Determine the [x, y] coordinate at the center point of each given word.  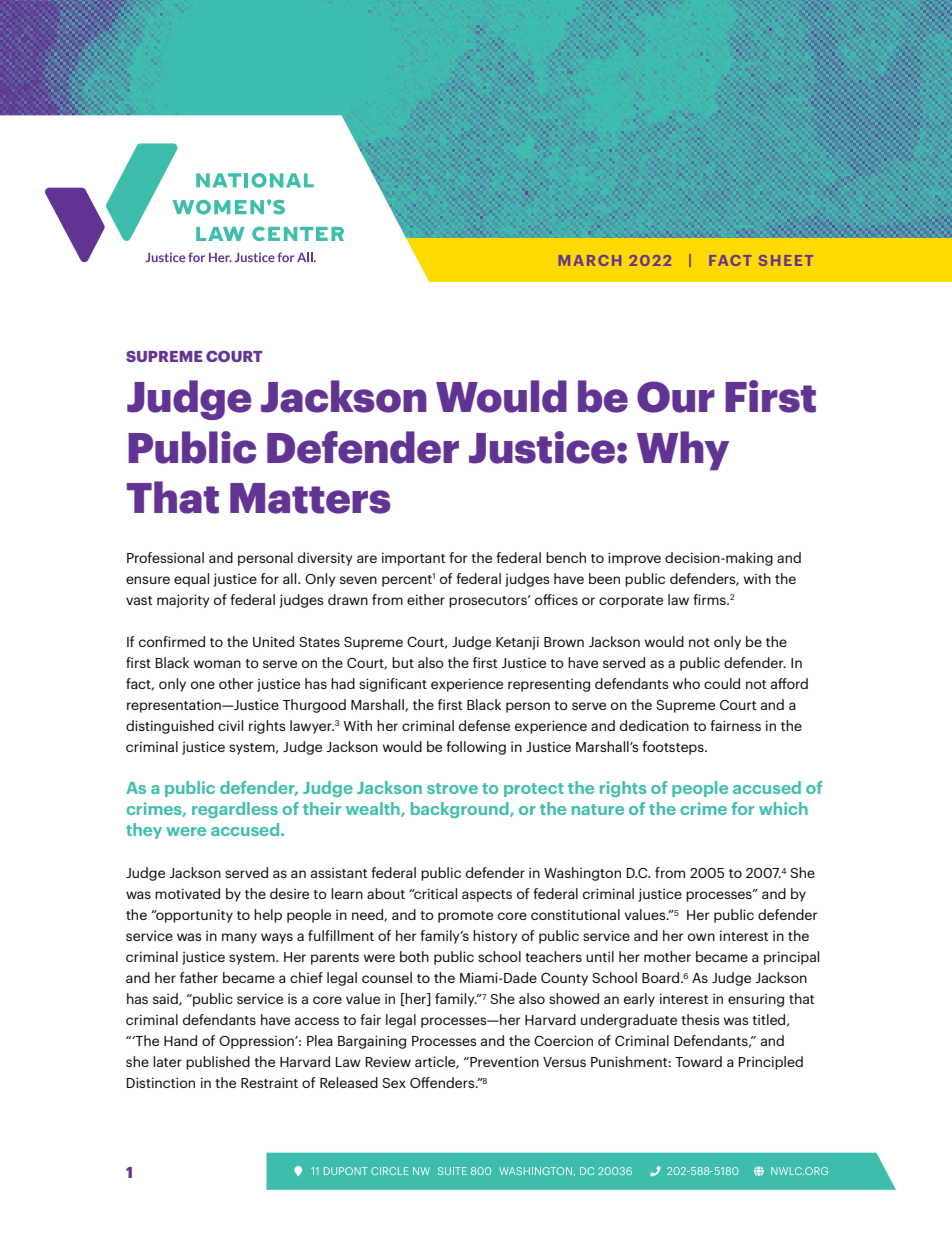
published [218, 1063]
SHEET [786, 260]
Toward [698, 1061]
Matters [310, 498]
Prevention [503, 1061]
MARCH [590, 260]
